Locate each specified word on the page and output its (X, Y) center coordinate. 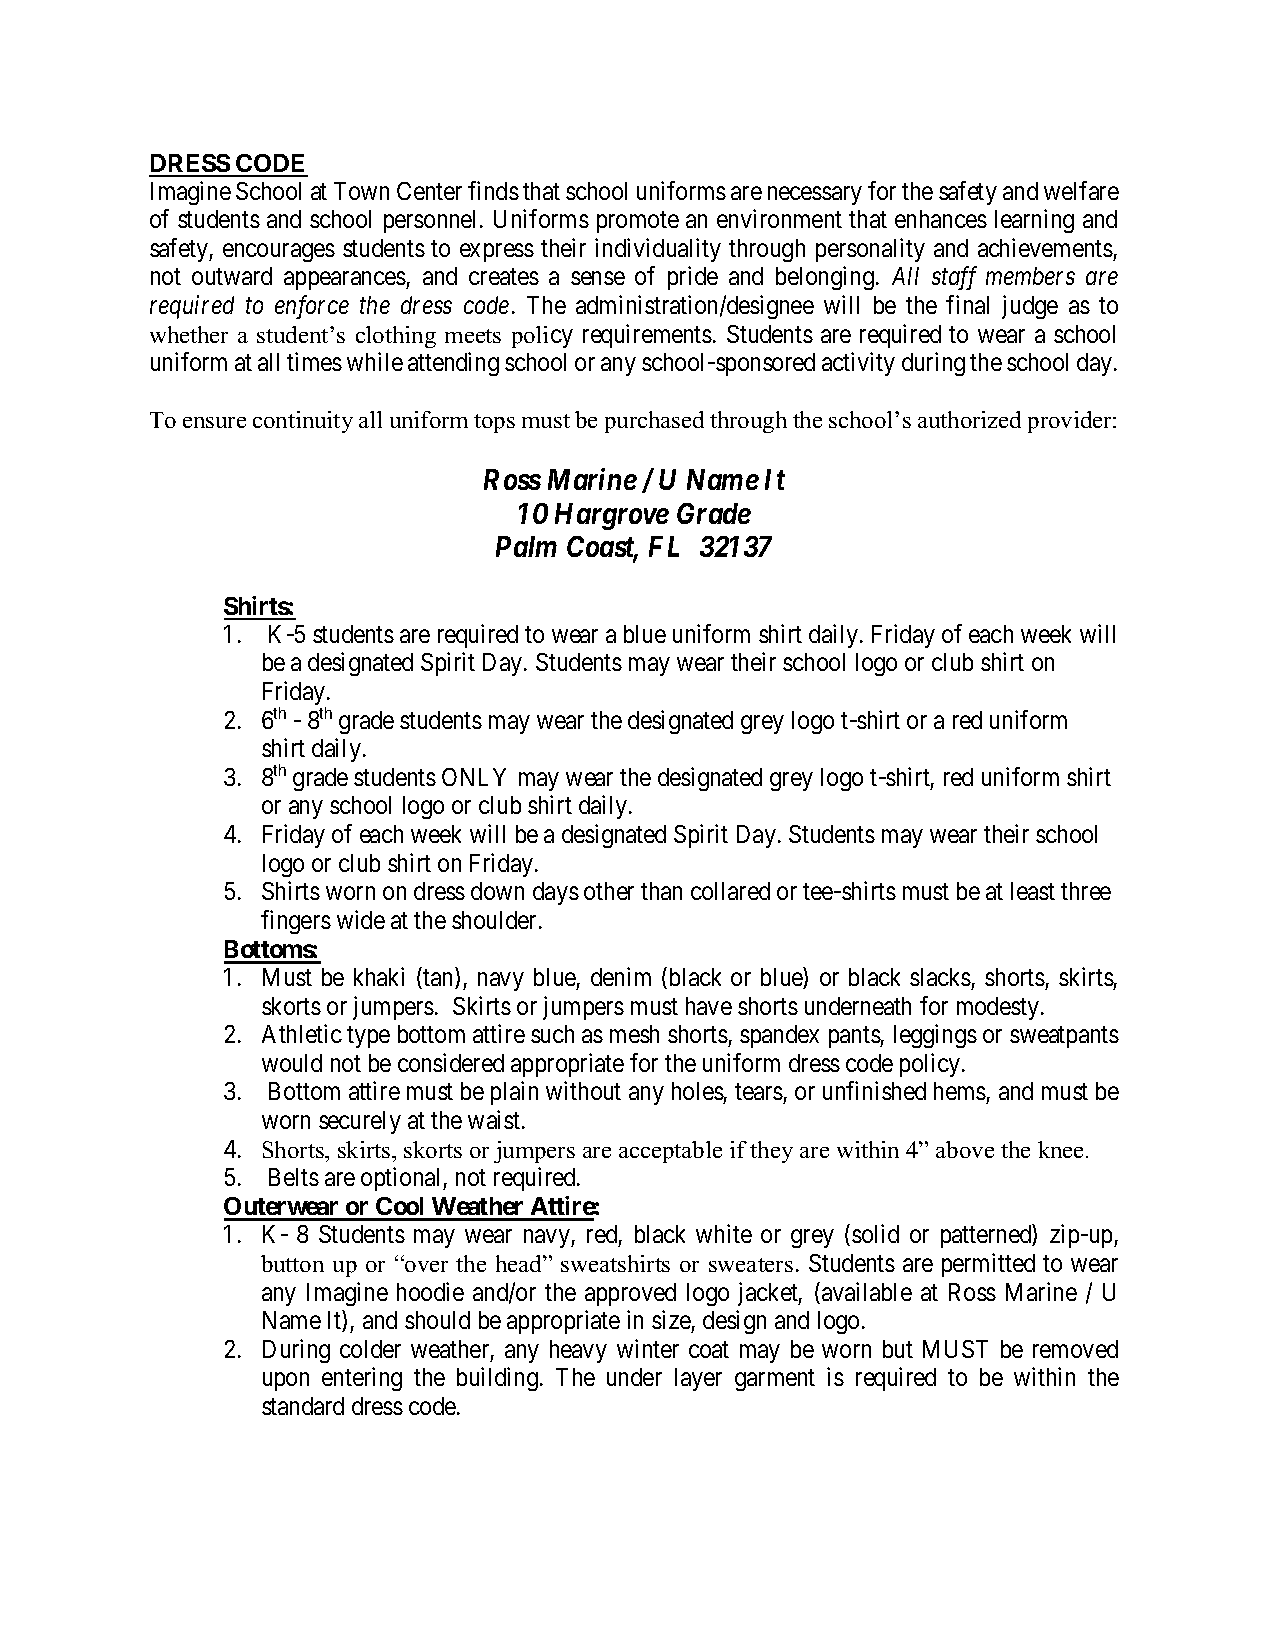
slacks (940, 977)
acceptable (670, 1152)
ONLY (474, 777)
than (661, 891)
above (965, 1149)
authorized (969, 419)
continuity (303, 422)
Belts (294, 1177)
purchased (654, 422)
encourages (279, 252)
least (1033, 891)
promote (638, 222)
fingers (296, 922)
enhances (941, 219)
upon (286, 1382)
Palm (526, 546)
